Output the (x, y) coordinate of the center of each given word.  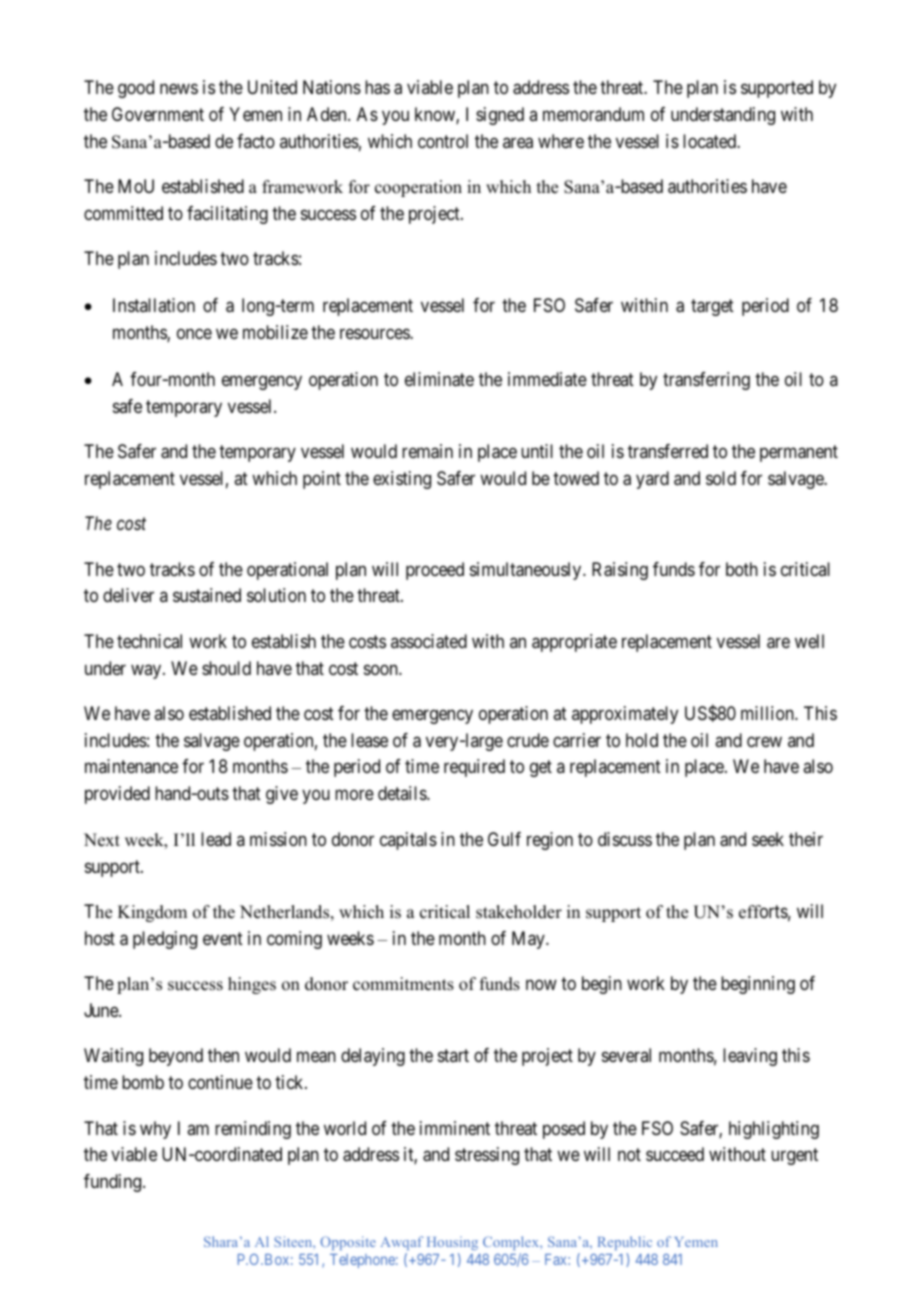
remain (427, 451)
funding (114, 1183)
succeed (675, 1154)
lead (216, 839)
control (443, 141)
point (322, 480)
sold (721, 478)
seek (768, 839)
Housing (452, 1245)
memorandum (593, 114)
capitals (408, 841)
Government (158, 114)
